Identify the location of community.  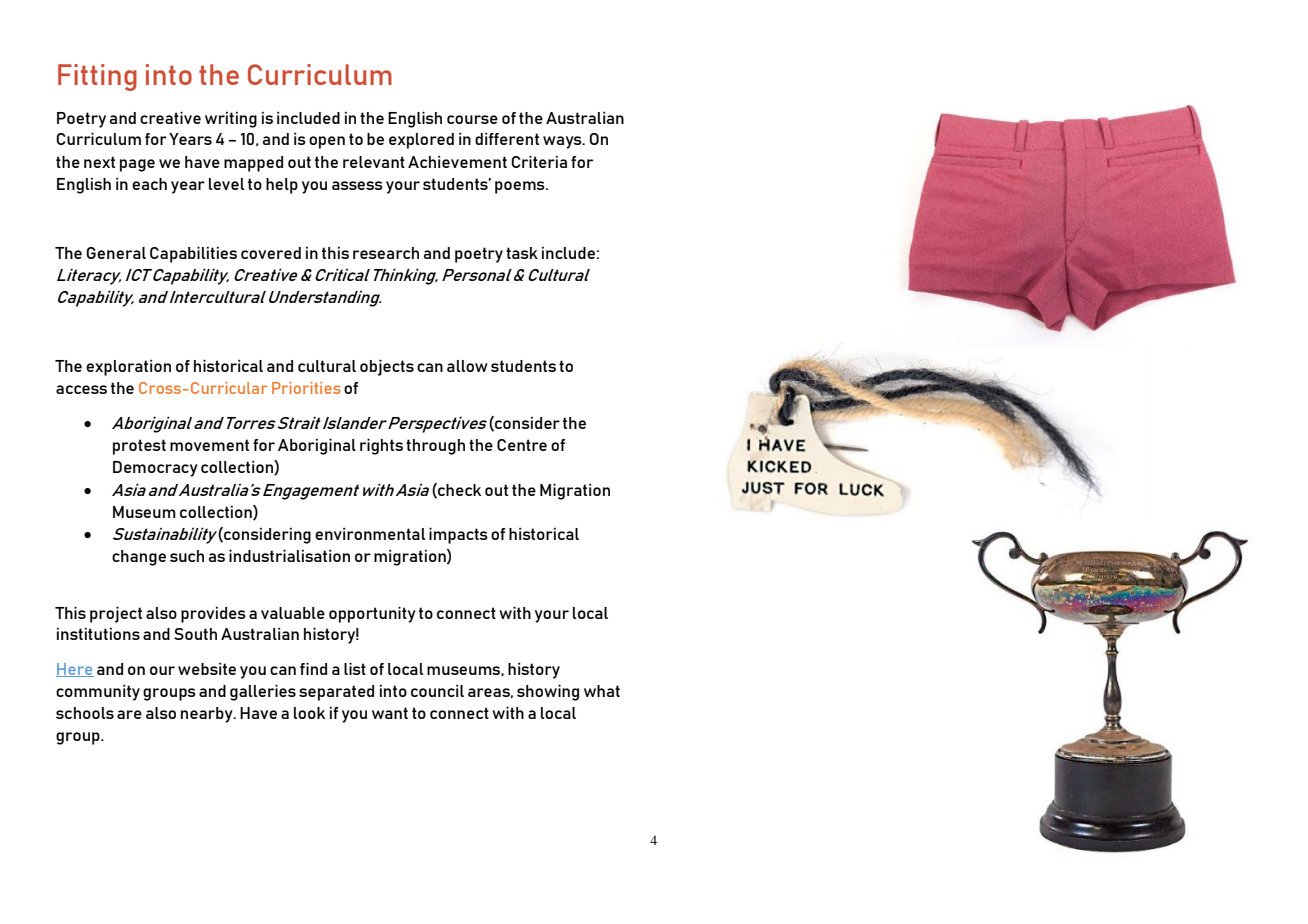
(98, 692).
